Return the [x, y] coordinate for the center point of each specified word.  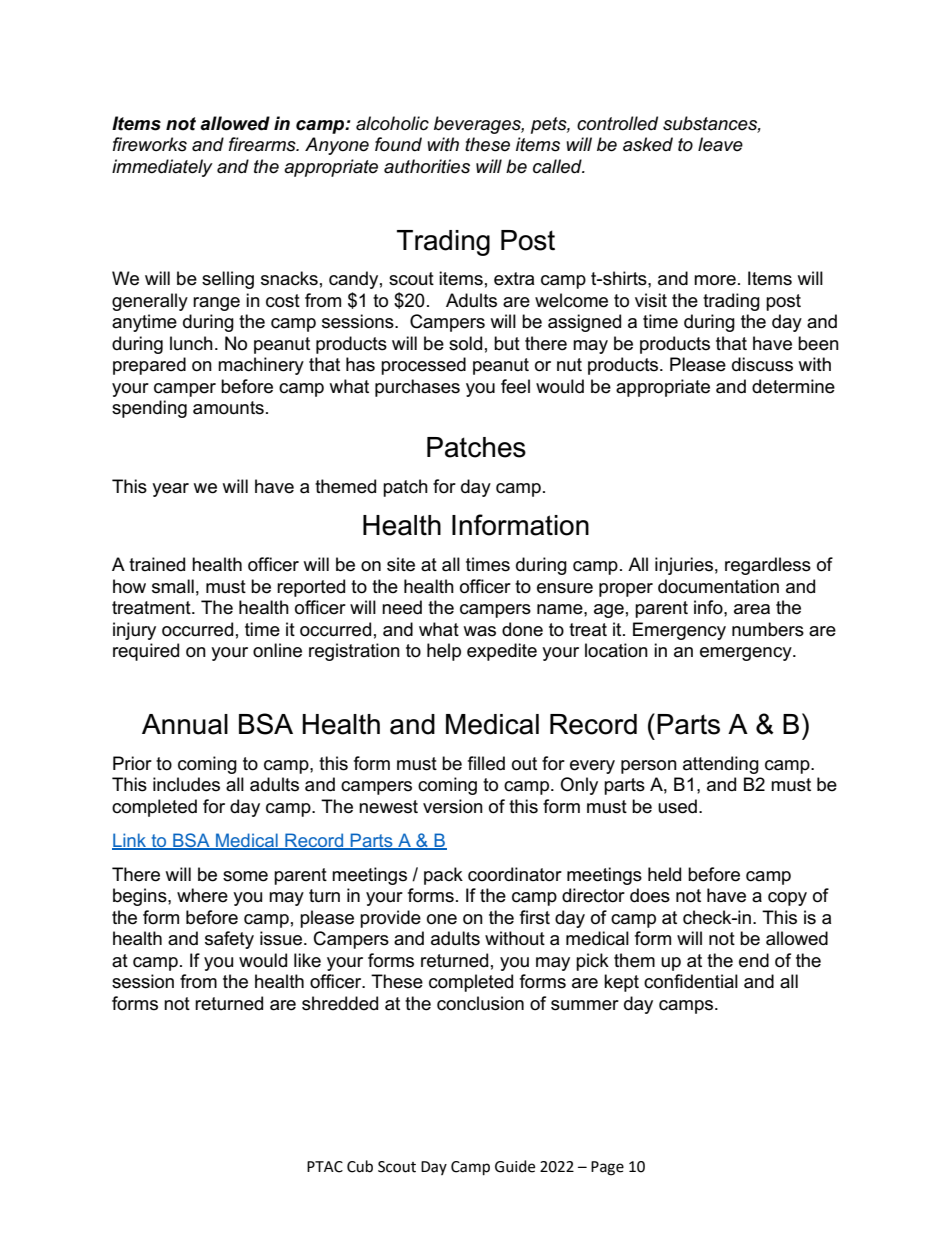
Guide [515, 1166]
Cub [360, 1166]
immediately [162, 168]
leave [720, 144]
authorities [427, 166]
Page [607, 1168]
